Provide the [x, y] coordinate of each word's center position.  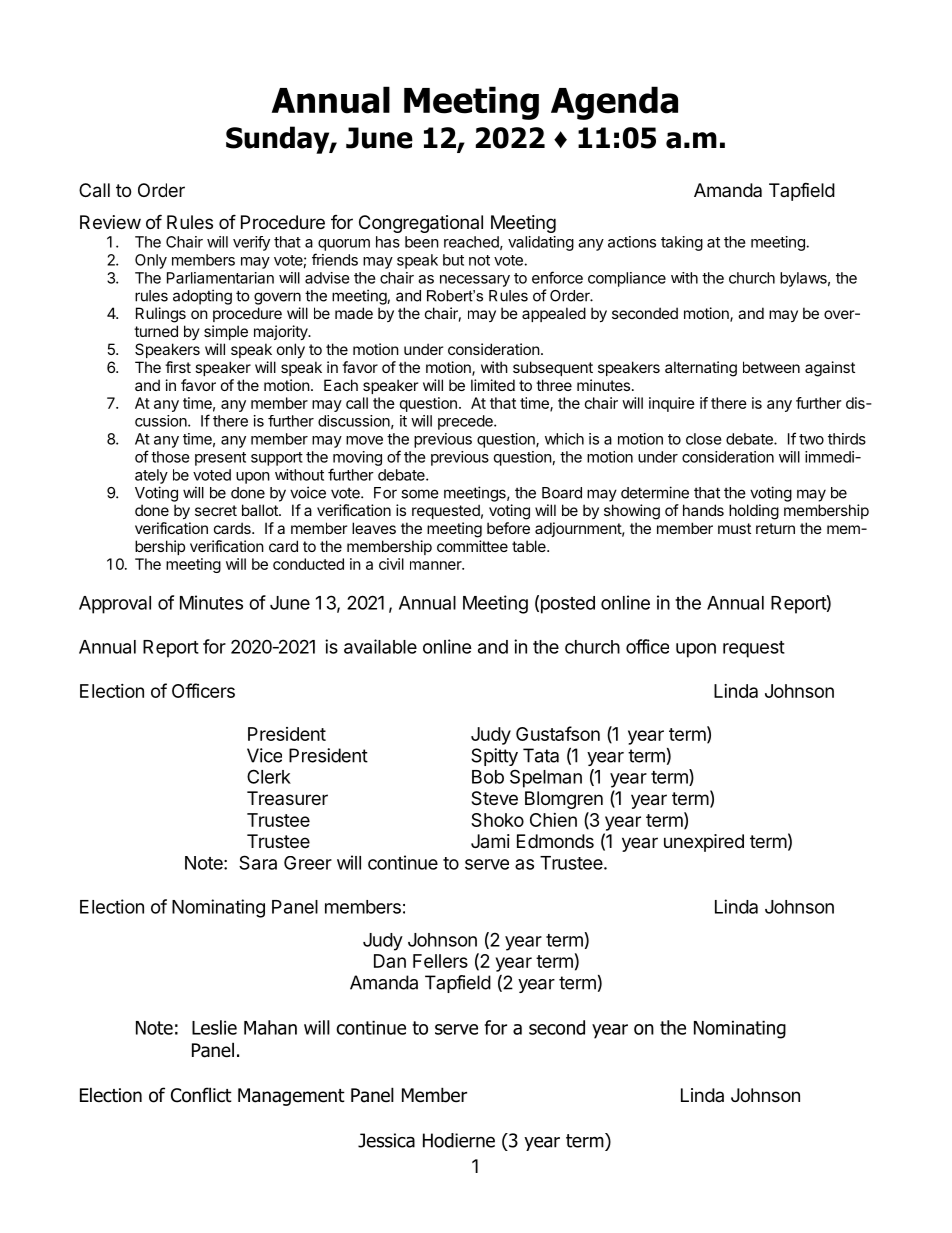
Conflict [201, 1095]
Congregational [421, 224]
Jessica [386, 1140]
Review [110, 222]
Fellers [440, 961]
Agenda [614, 103]
